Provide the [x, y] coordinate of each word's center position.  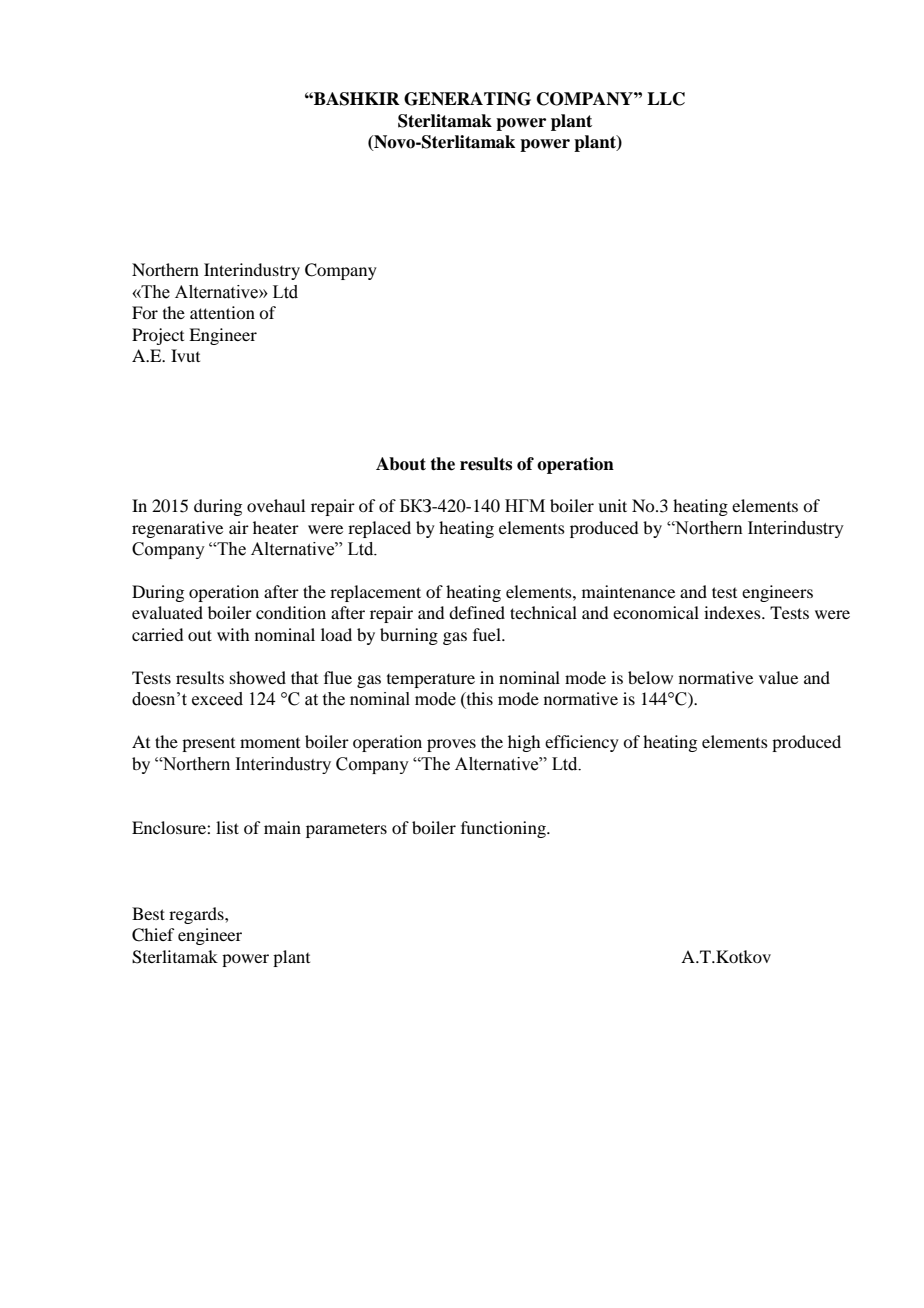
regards [197, 915]
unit [612, 505]
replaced [379, 529]
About [401, 464]
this [478, 700]
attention [222, 312]
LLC [666, 99]
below [650, 677]
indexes [733, 612]
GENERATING [467, 99]
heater [276, 527]
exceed [217, 699]
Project [158, 336]
